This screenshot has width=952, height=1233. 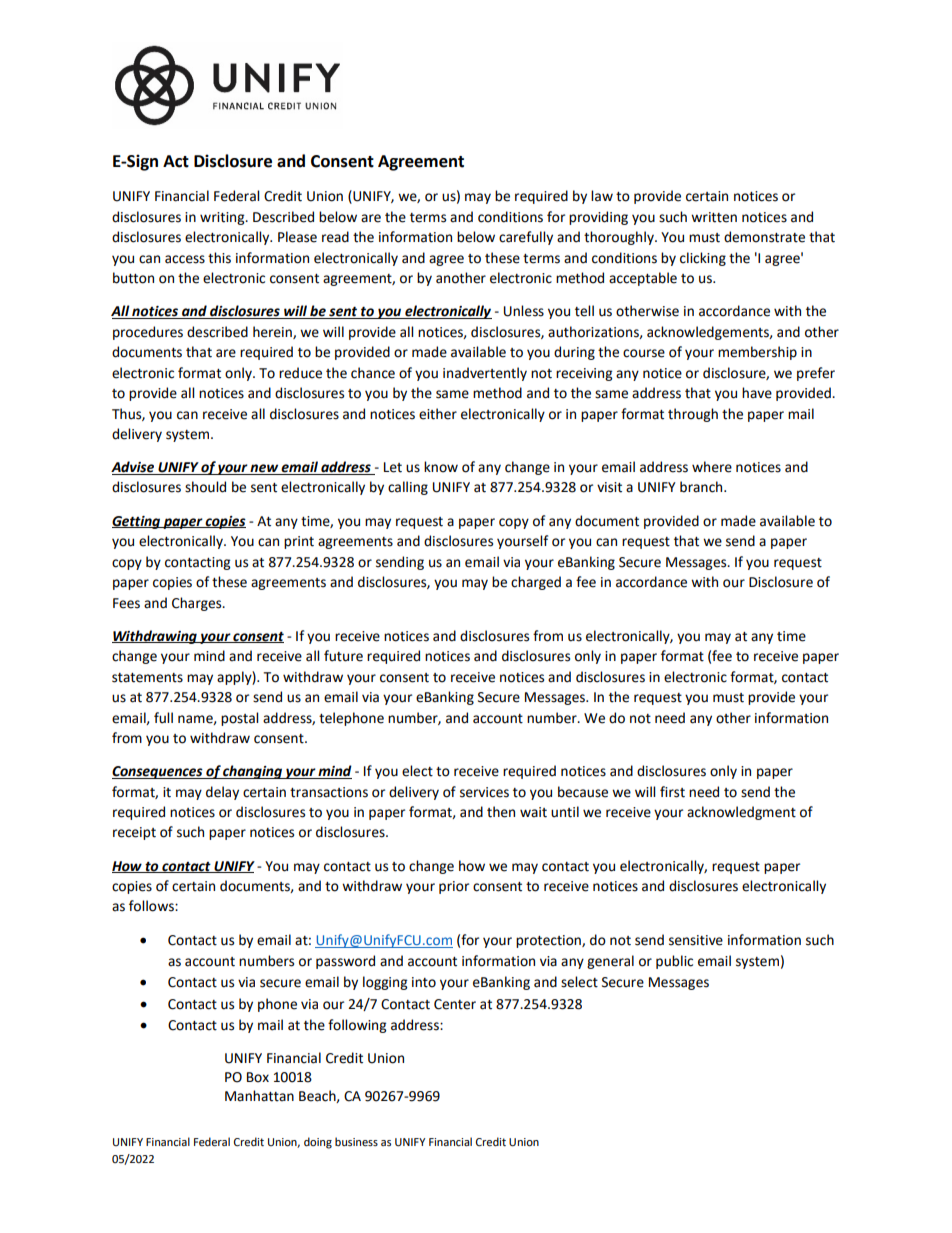 I want to click on written, so click(x=714, y=217).
